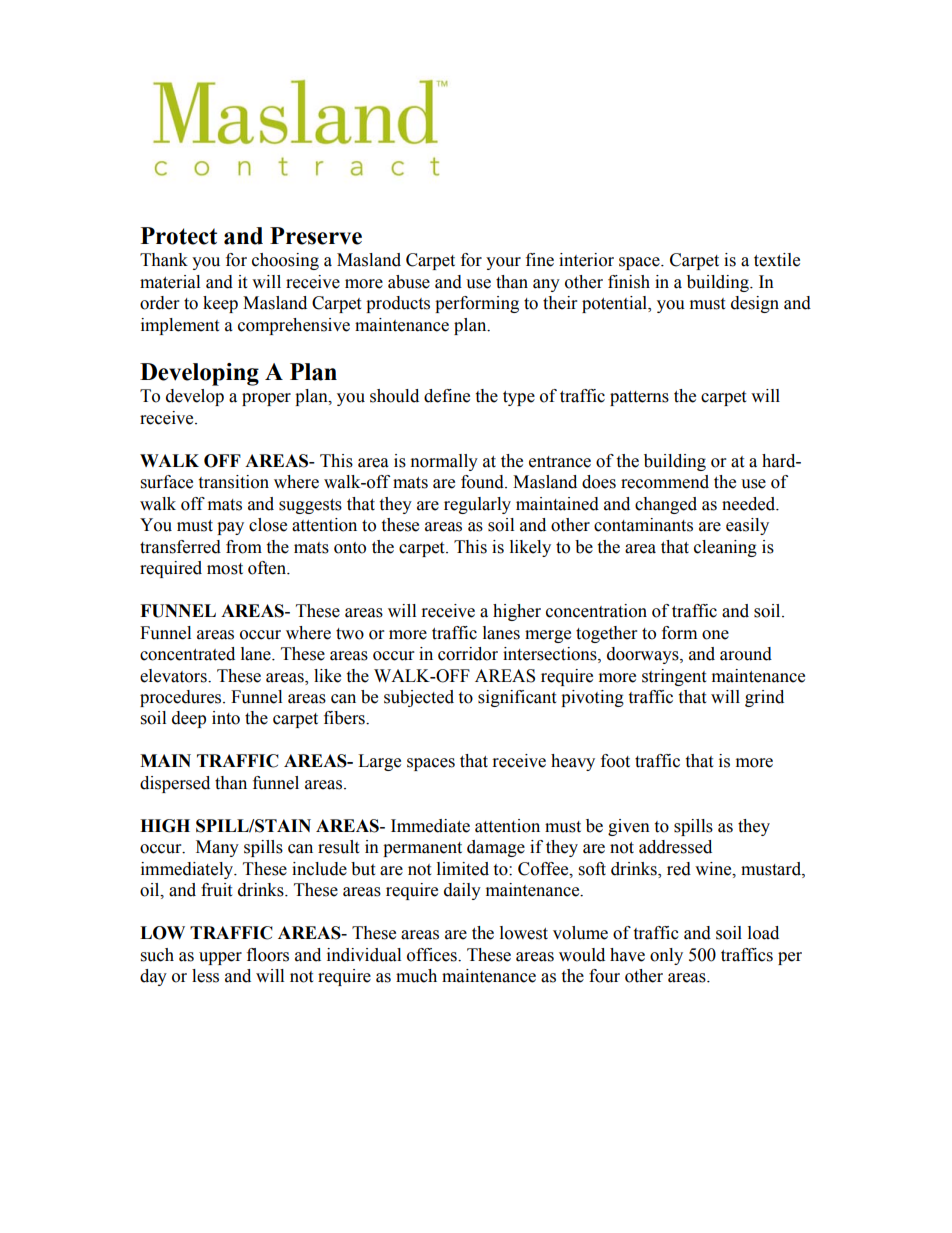 Image resolution: width=952 pixels, height=1233 pixels. I want to click on upper, so click(220, 958).
